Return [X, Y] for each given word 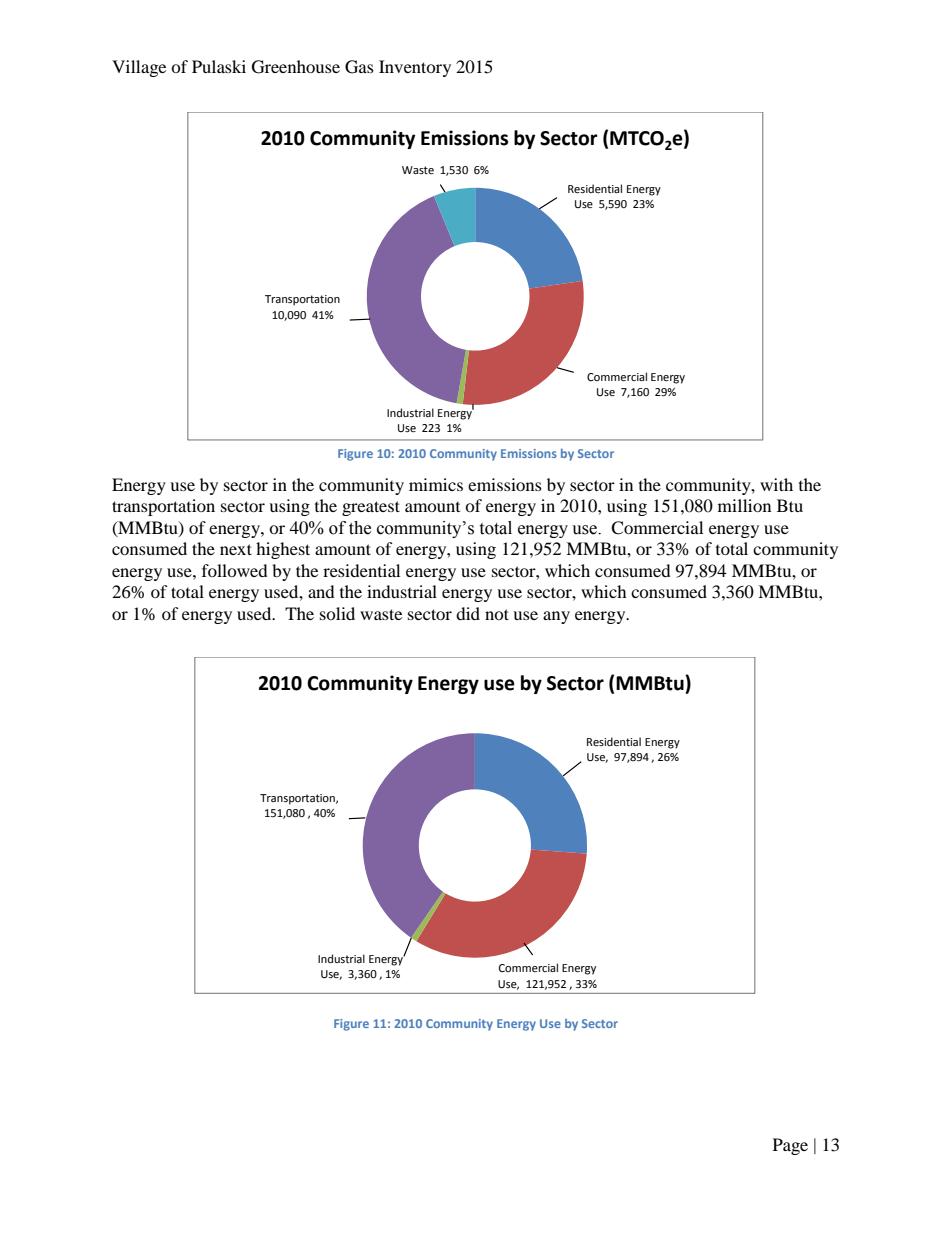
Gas [359, 67]
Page [790, 1146]
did [468, 613]
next [236, 549]
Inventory [415, 68]
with [776, 484]
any [556, 617]
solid [337, 613]
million [744, 505]
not [497, 614]
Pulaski [219, 66]
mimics [436, 484]
